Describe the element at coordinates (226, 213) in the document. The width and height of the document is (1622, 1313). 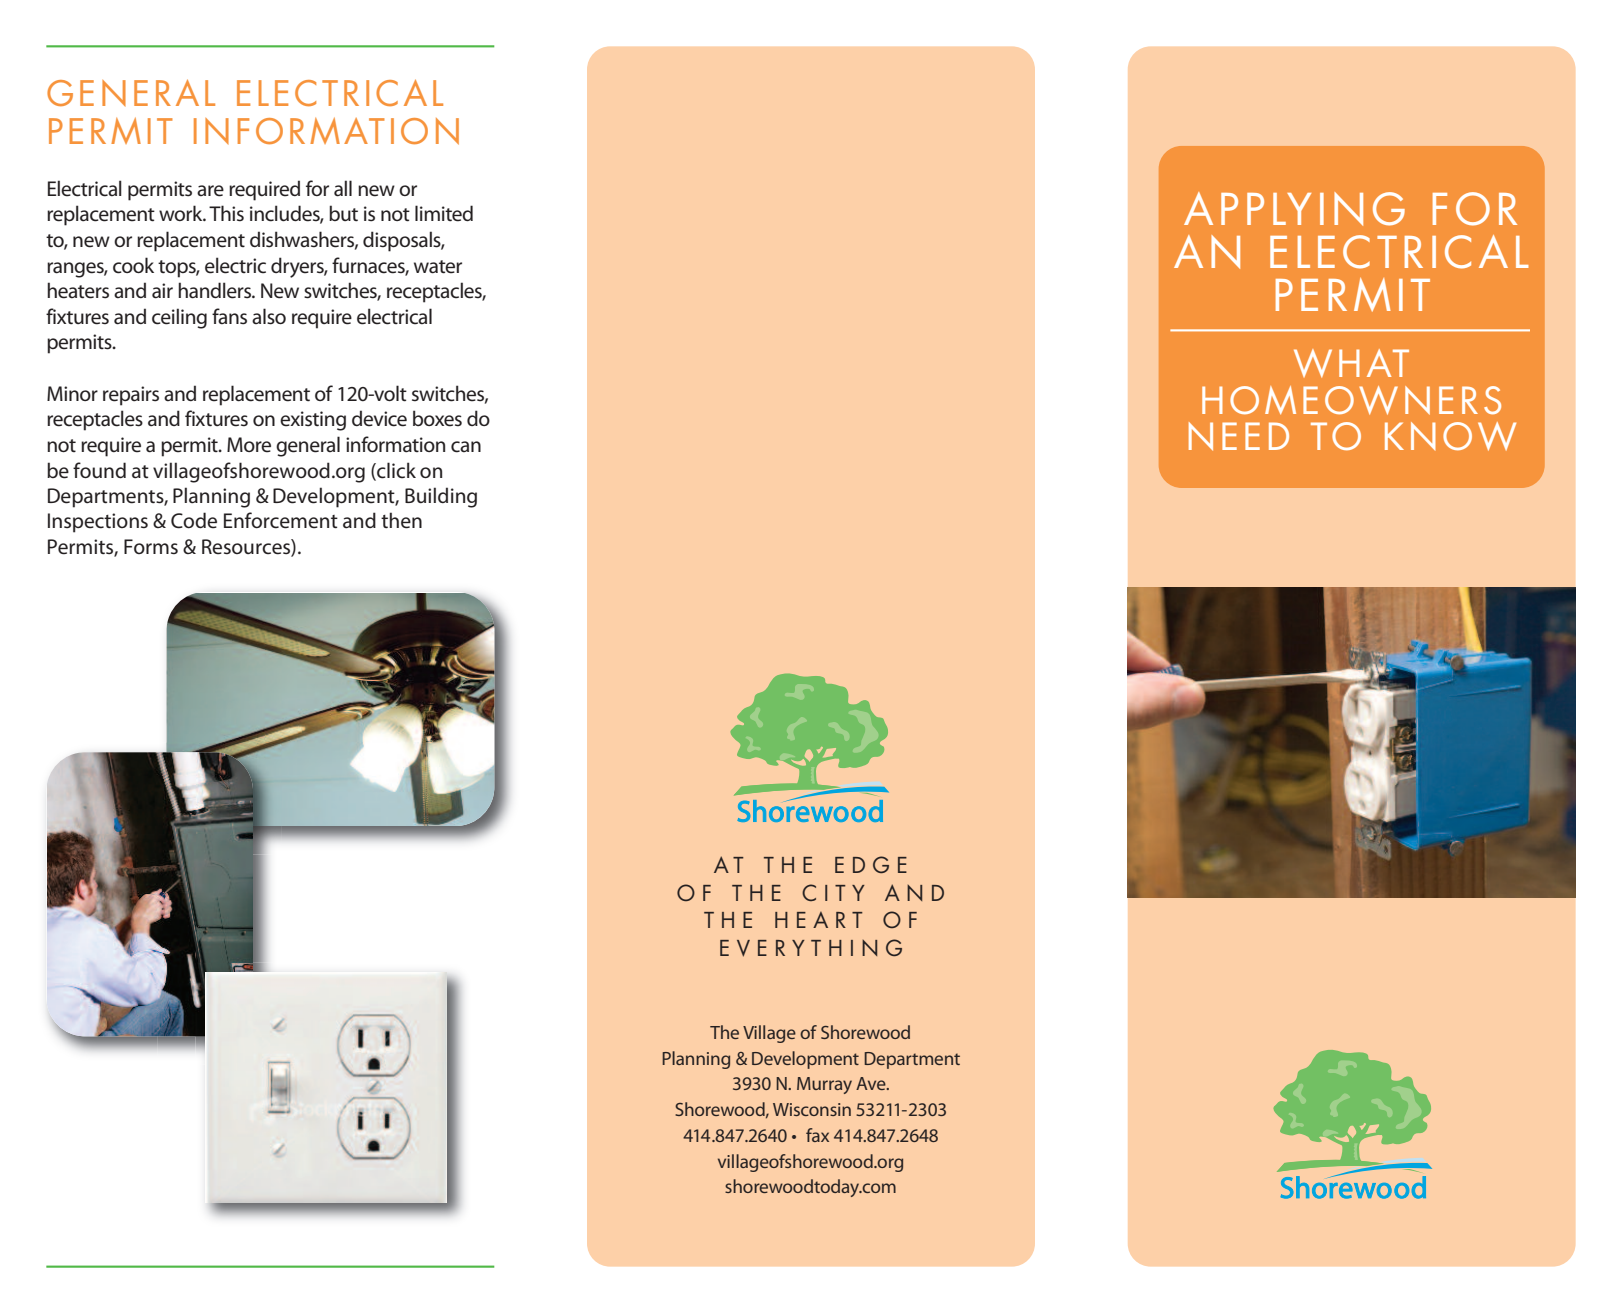
I see `This` at that location.
